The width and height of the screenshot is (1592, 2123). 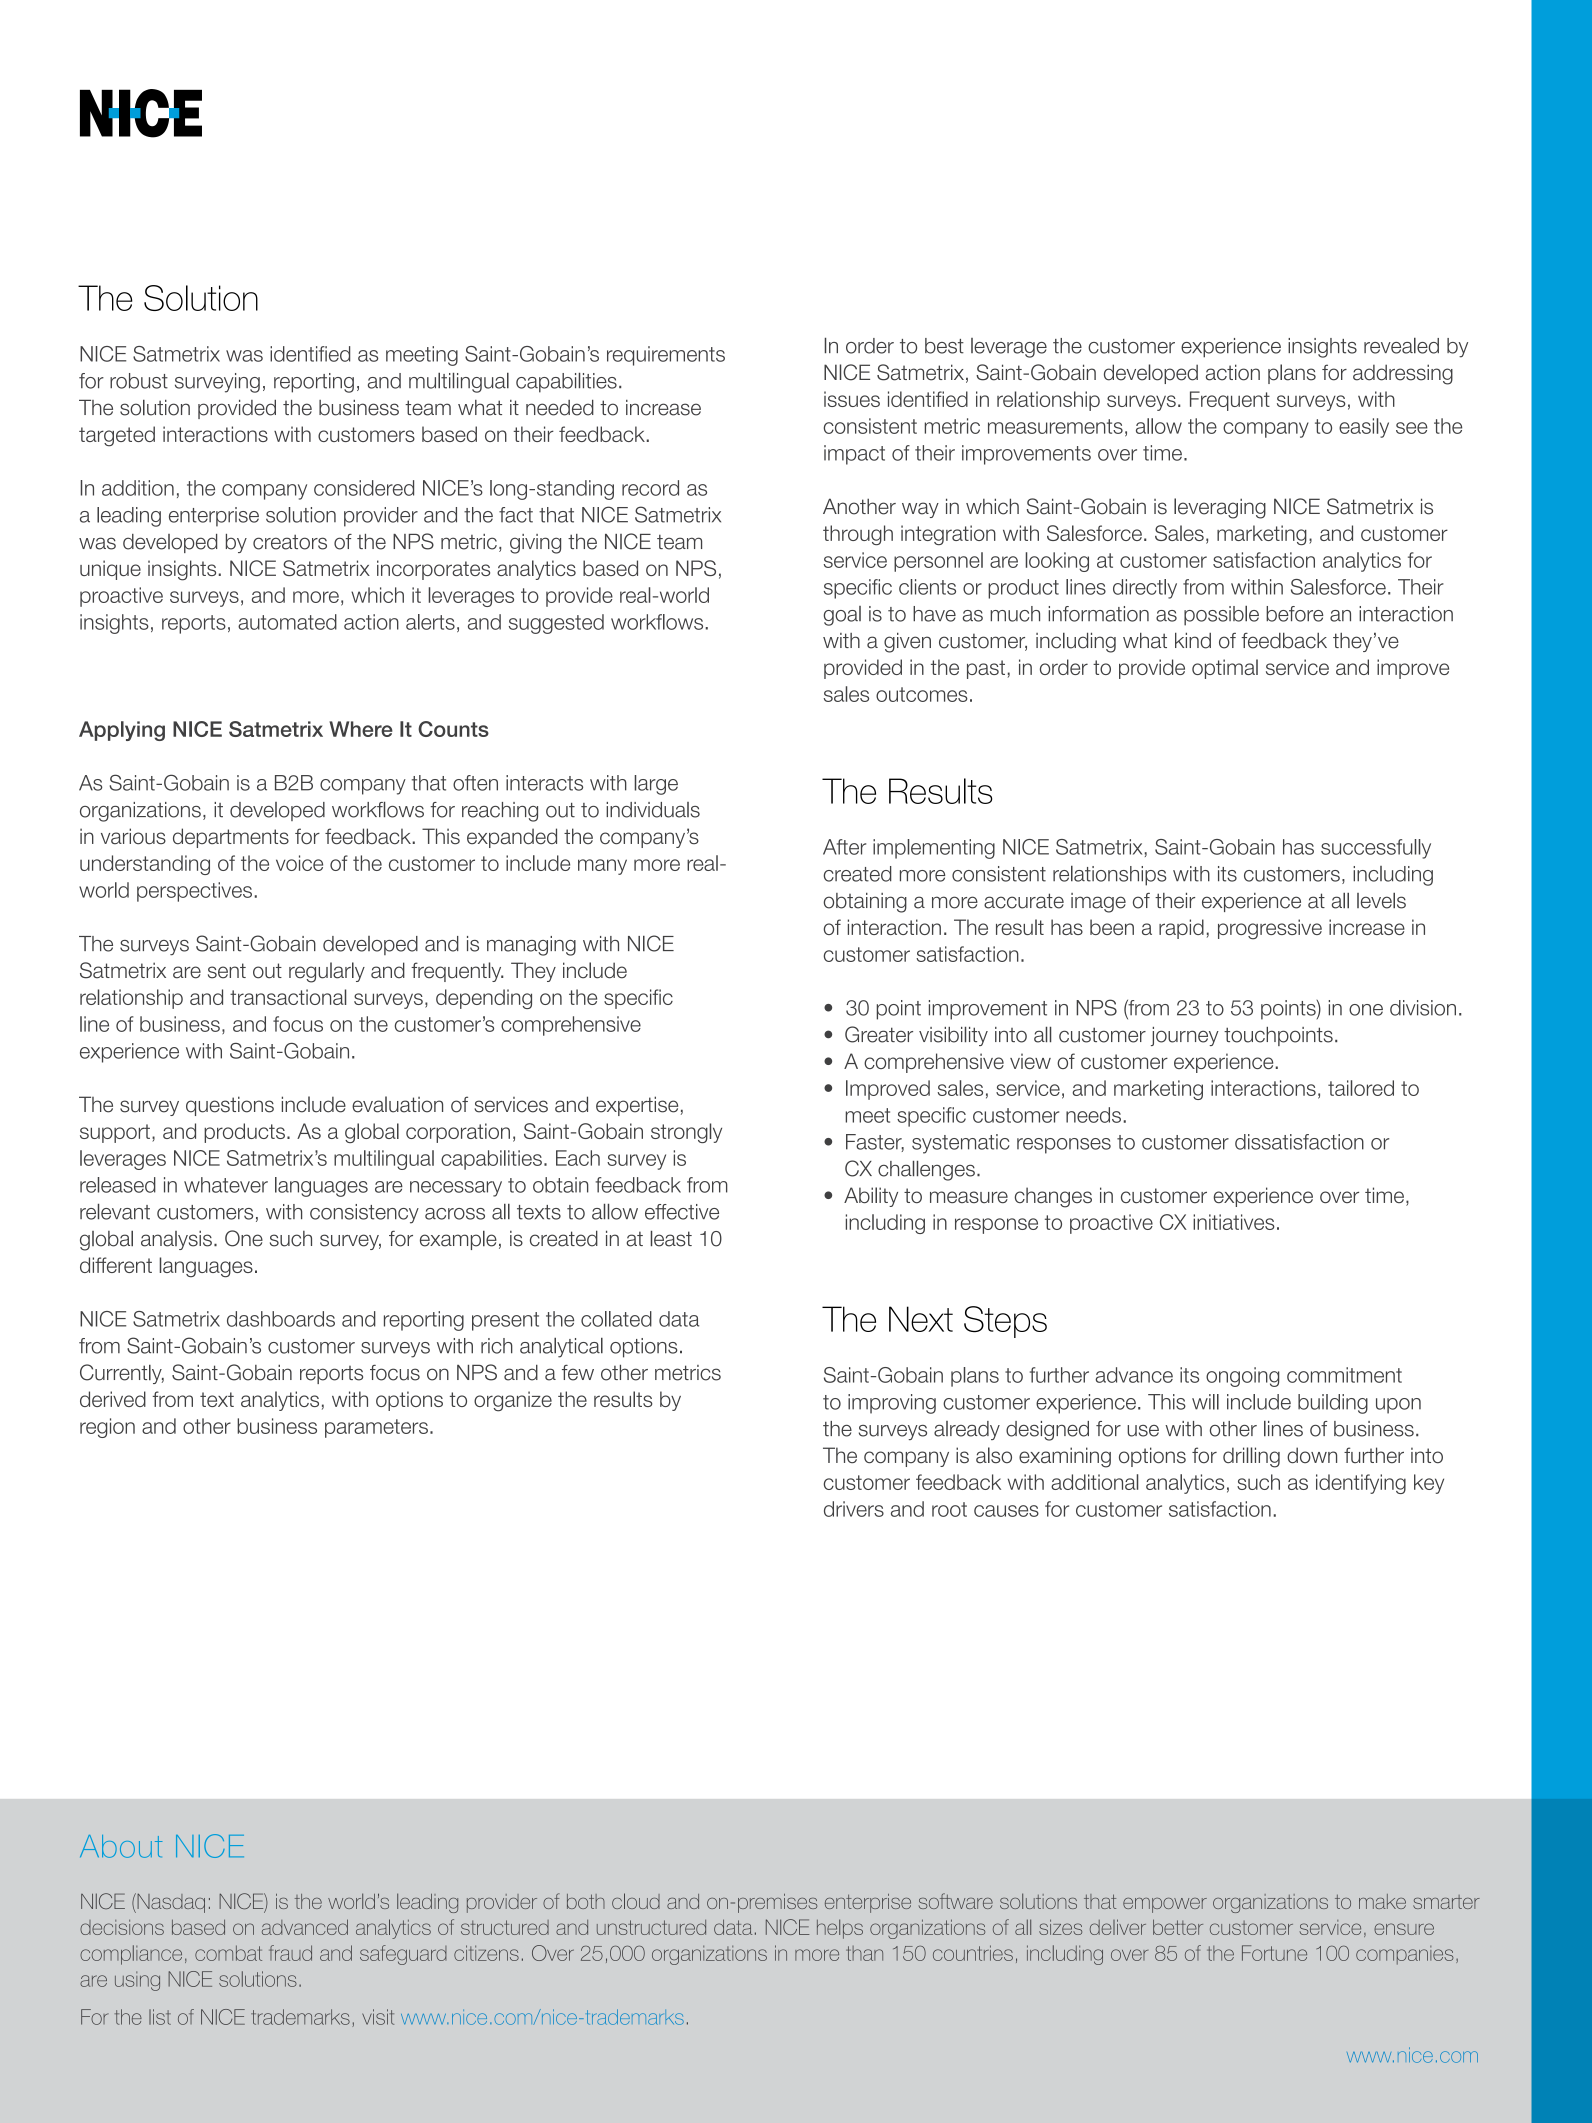 I want to click on drivers, so click(x=854, y=1509).
